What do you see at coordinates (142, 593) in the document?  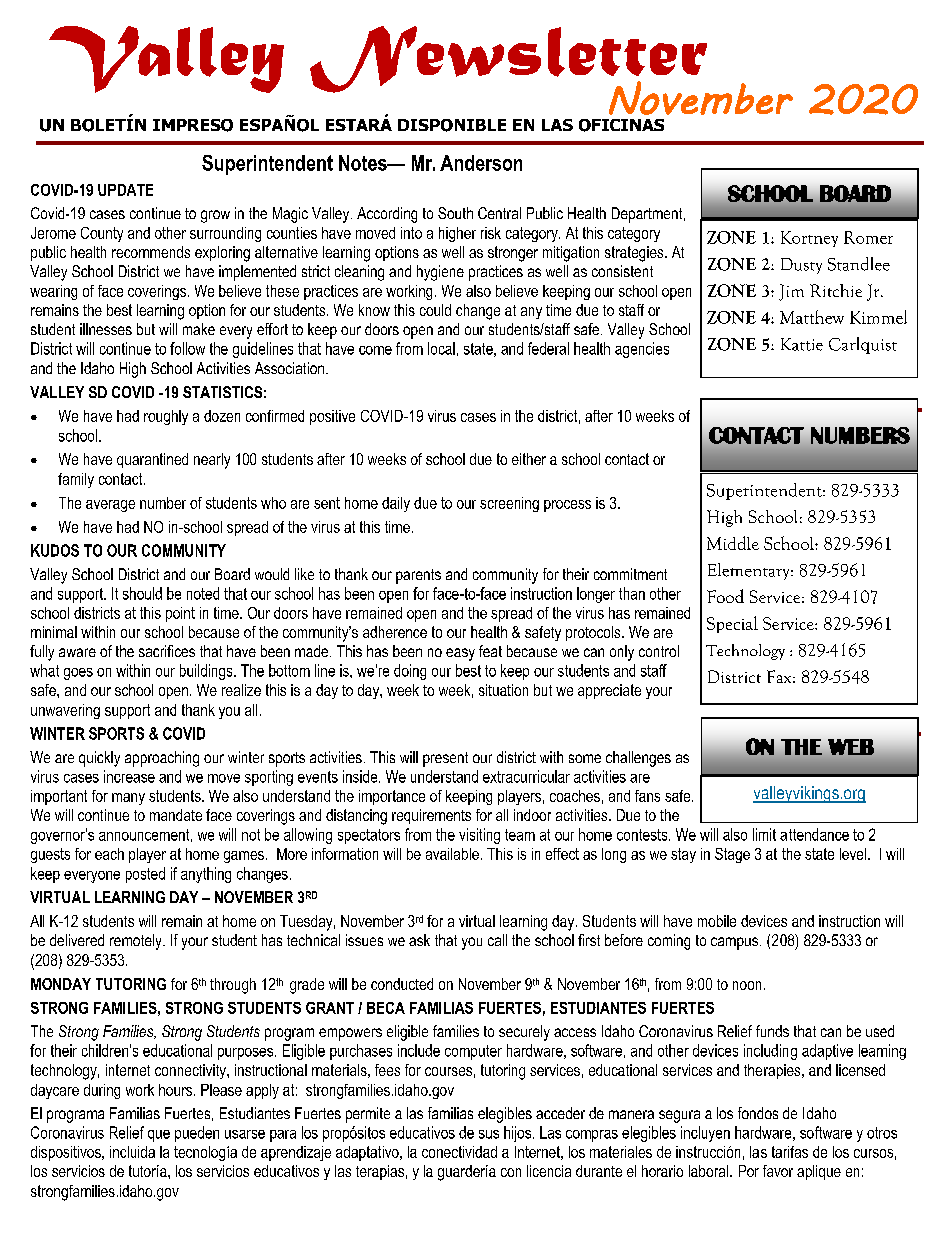 I see `should` at bounding box center [142, 593].
